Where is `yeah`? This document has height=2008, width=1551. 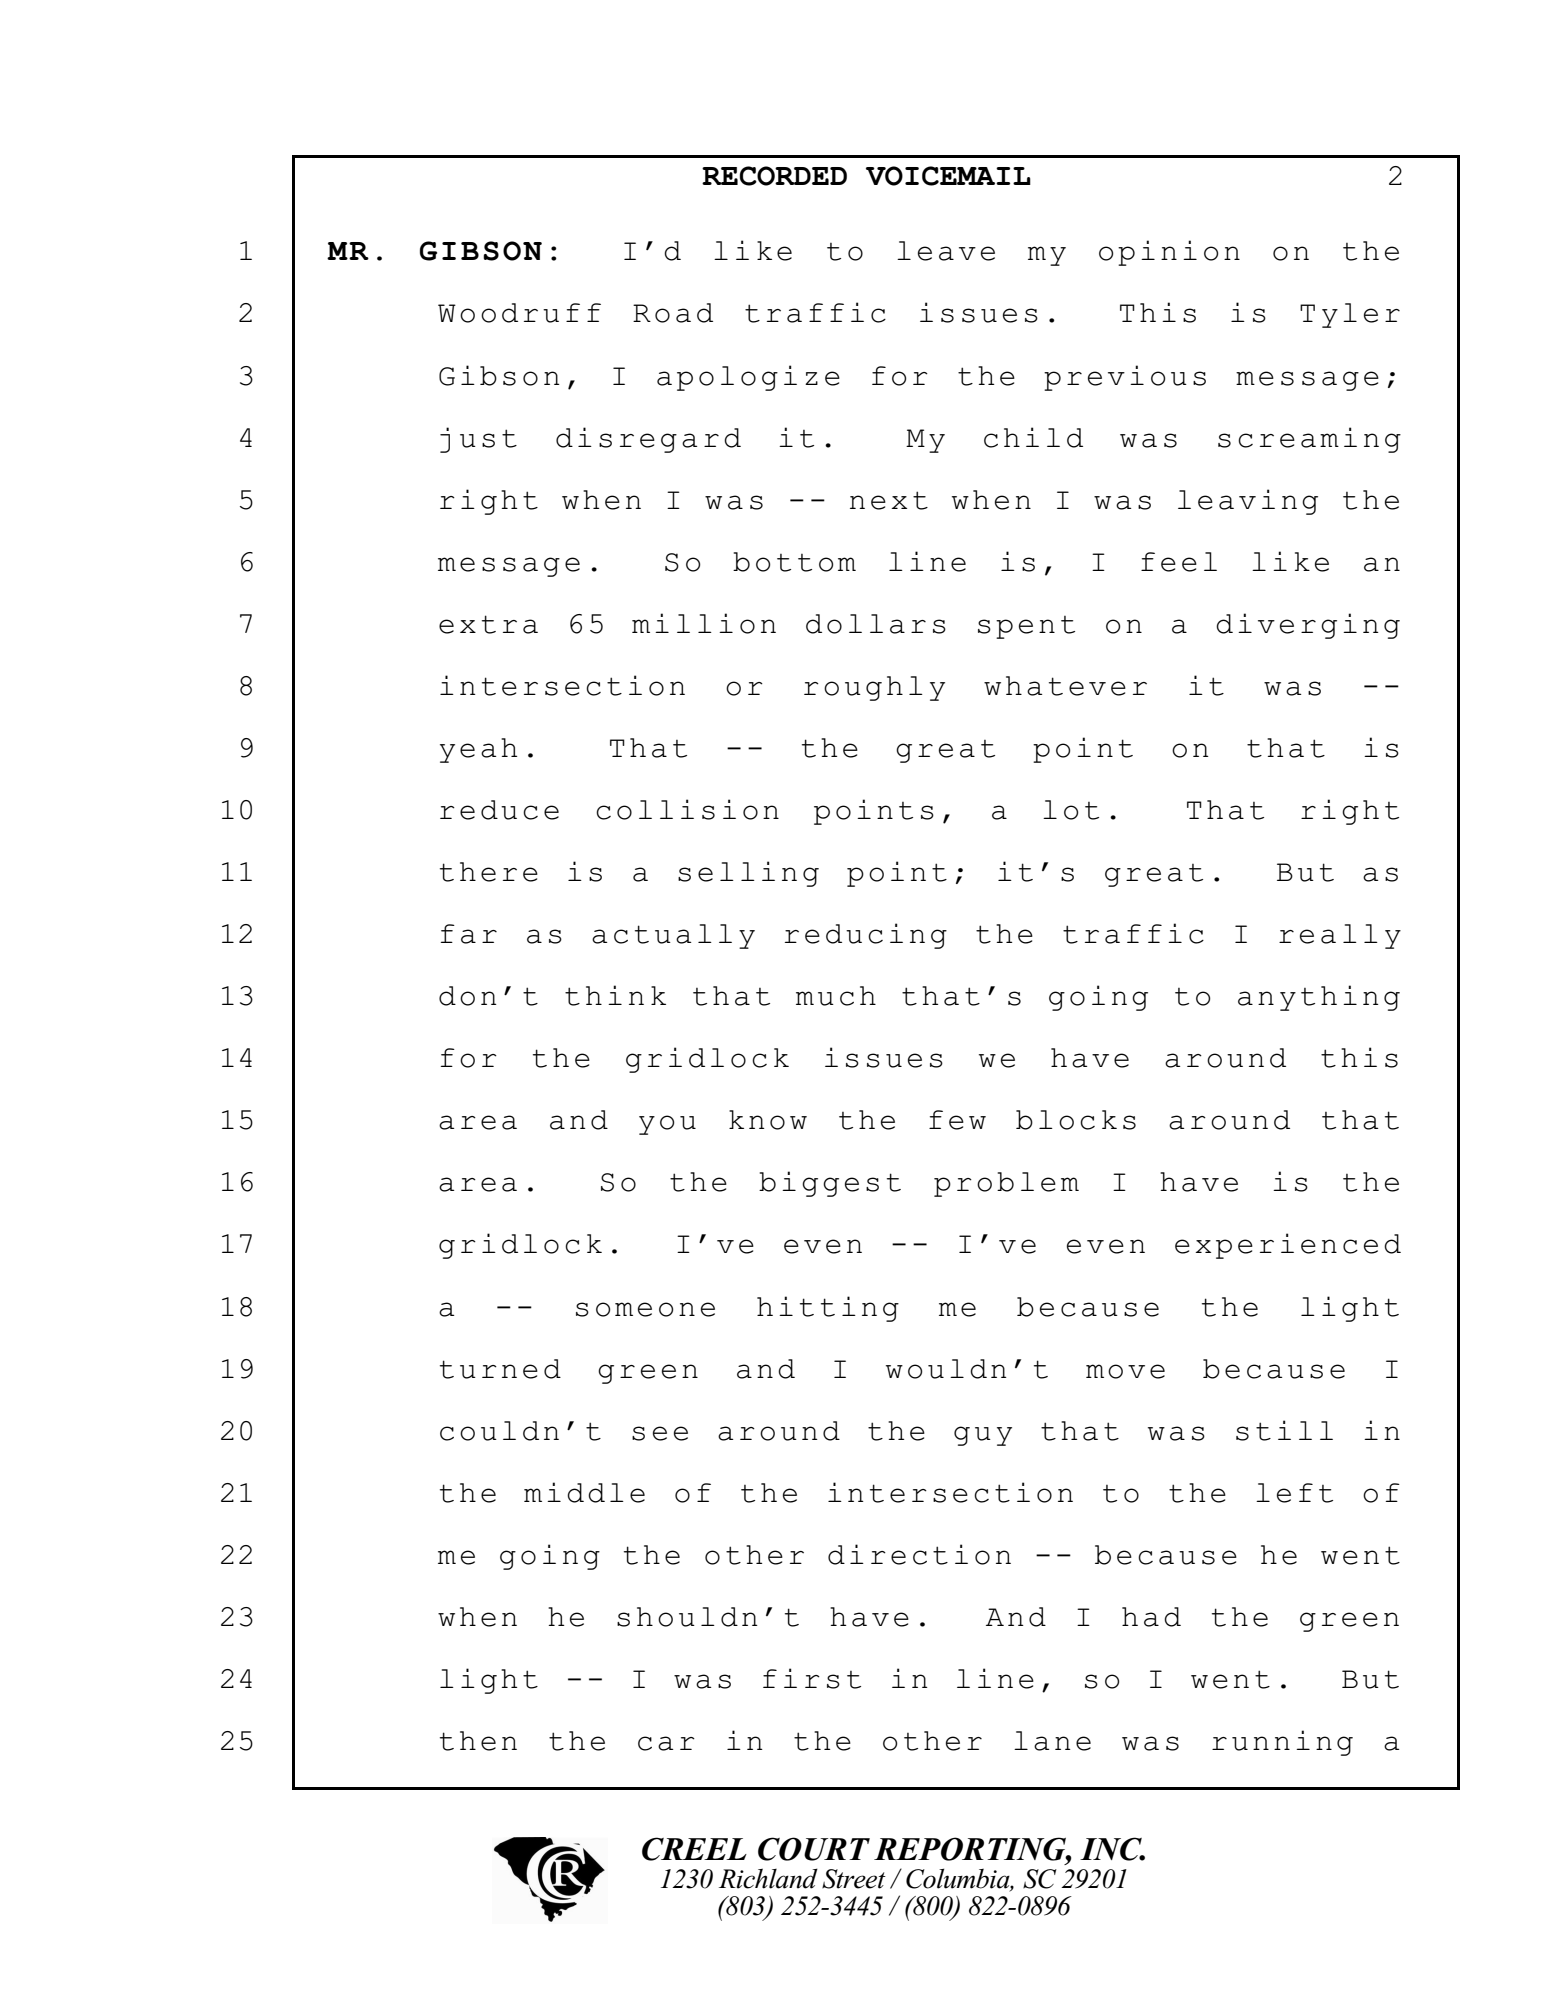
yeah is located at coordinates (478, 750).
